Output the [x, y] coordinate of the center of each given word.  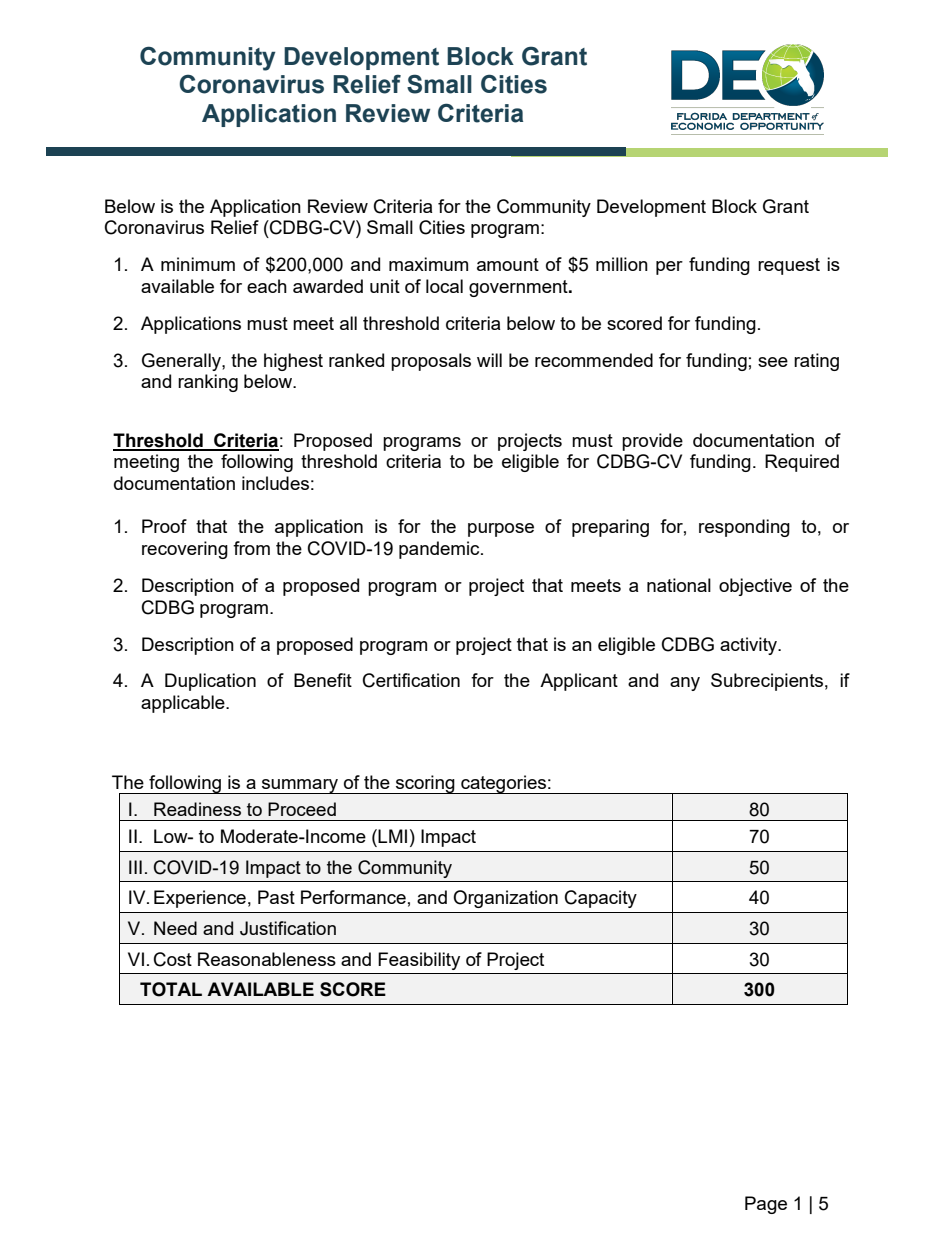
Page [766, 1205]
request [789, 266]
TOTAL [171, 989]
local [444, 286]
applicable [184, 704]
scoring [425, 784]
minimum [198, 264]
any [685, 684]
